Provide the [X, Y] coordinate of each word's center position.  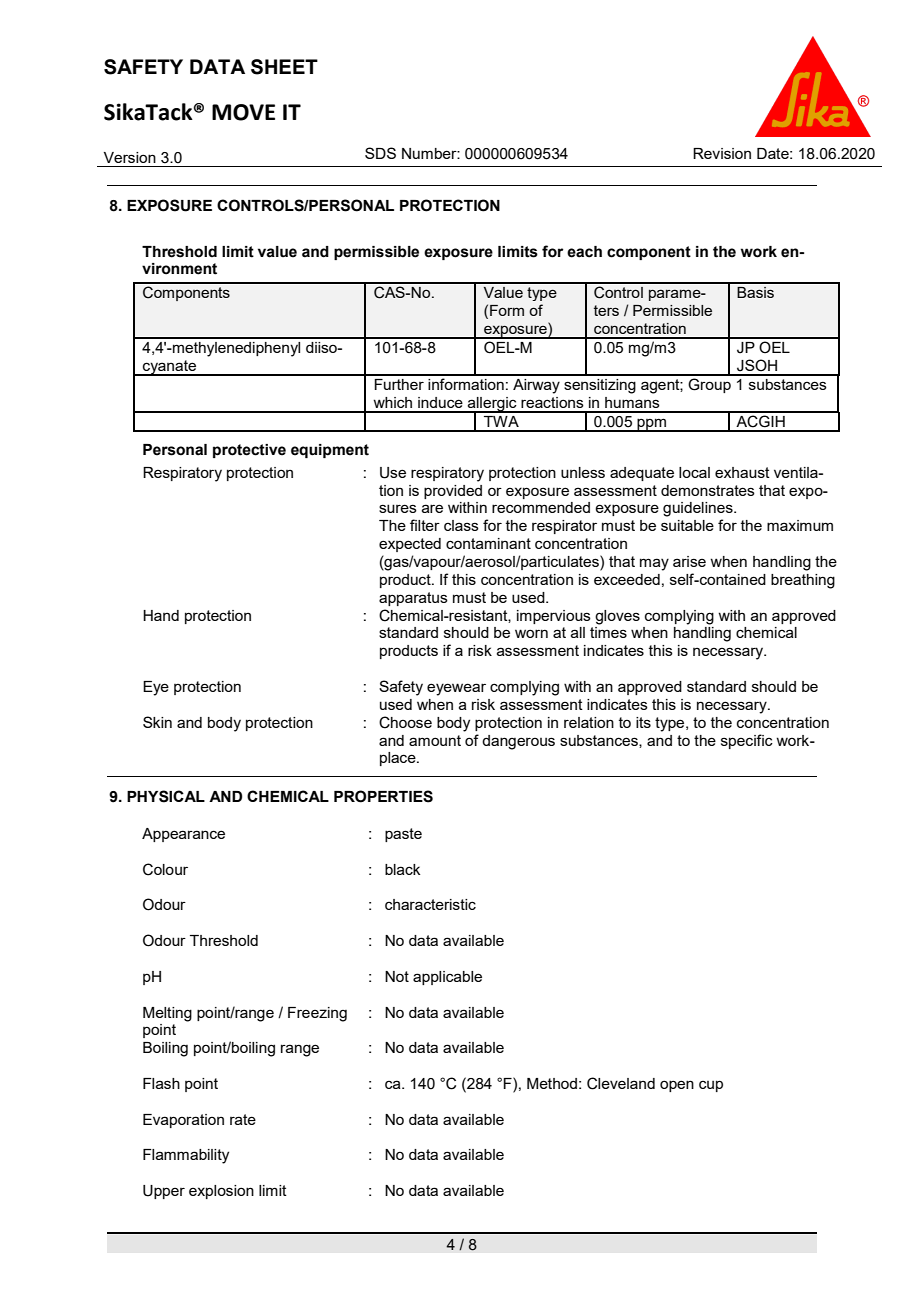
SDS [380, 153]
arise [689, 561]
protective [249, 451]
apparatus [413, 599]
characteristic [430, 904]
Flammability [186, 1156]
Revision [722, 153]
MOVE [243, 112]
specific [747, 741]
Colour [165, 869]
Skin [157, 722]
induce [440, 402]
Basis [755, 292]
